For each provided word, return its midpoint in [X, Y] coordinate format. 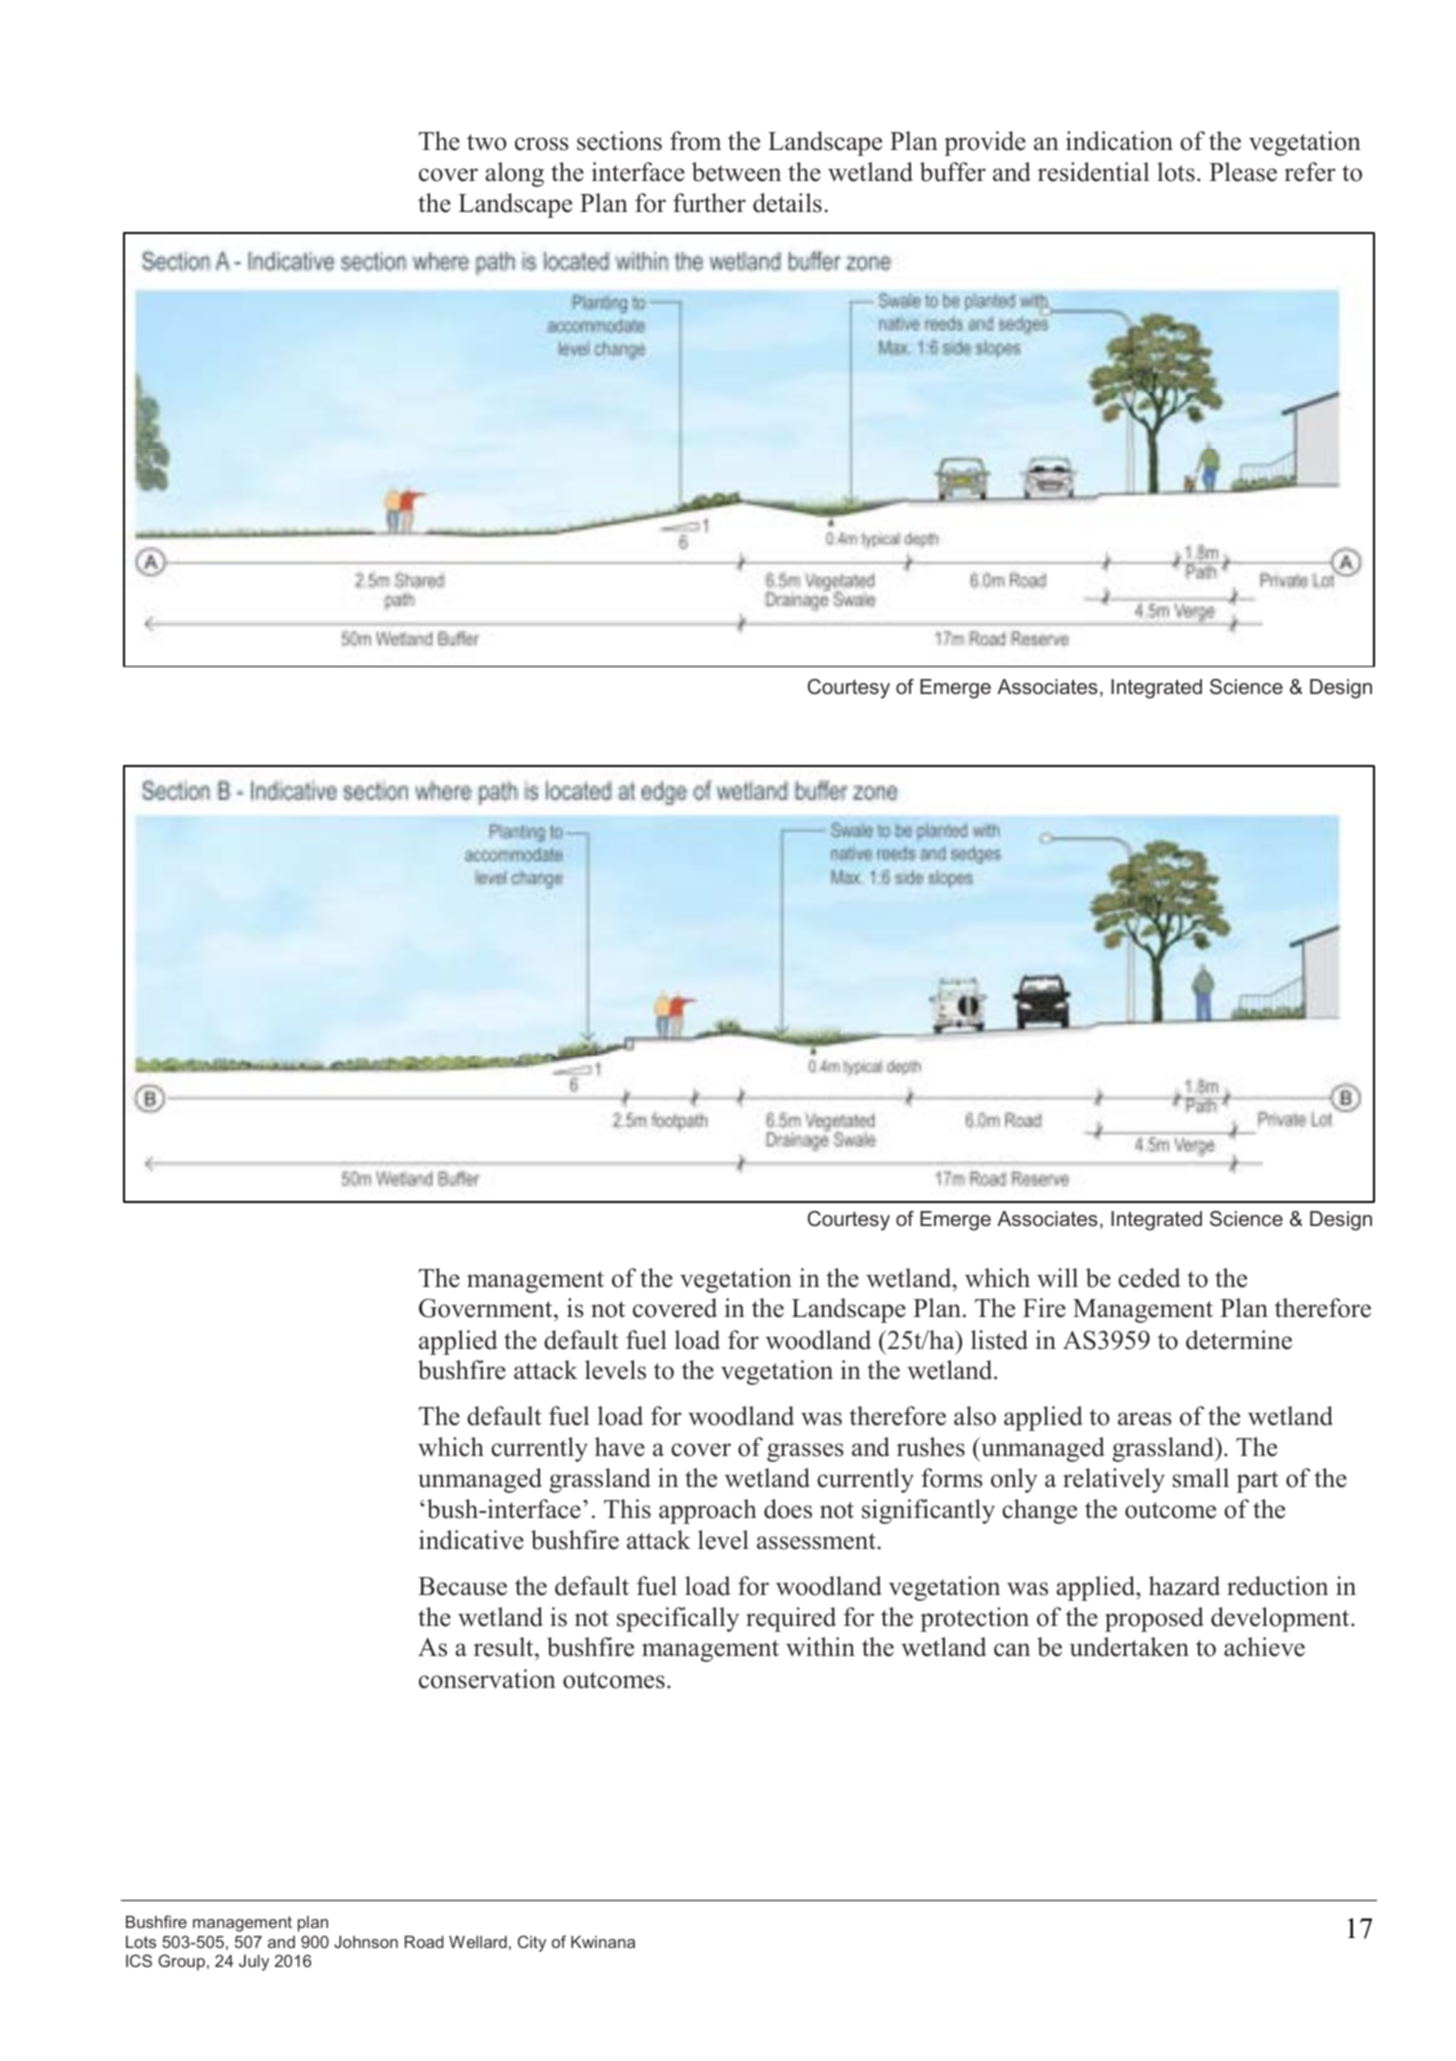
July [254, 1963]
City [532, 1943]
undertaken [1129, 1647]
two [487, 142]
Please [1243, 172]
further [709, 203]
